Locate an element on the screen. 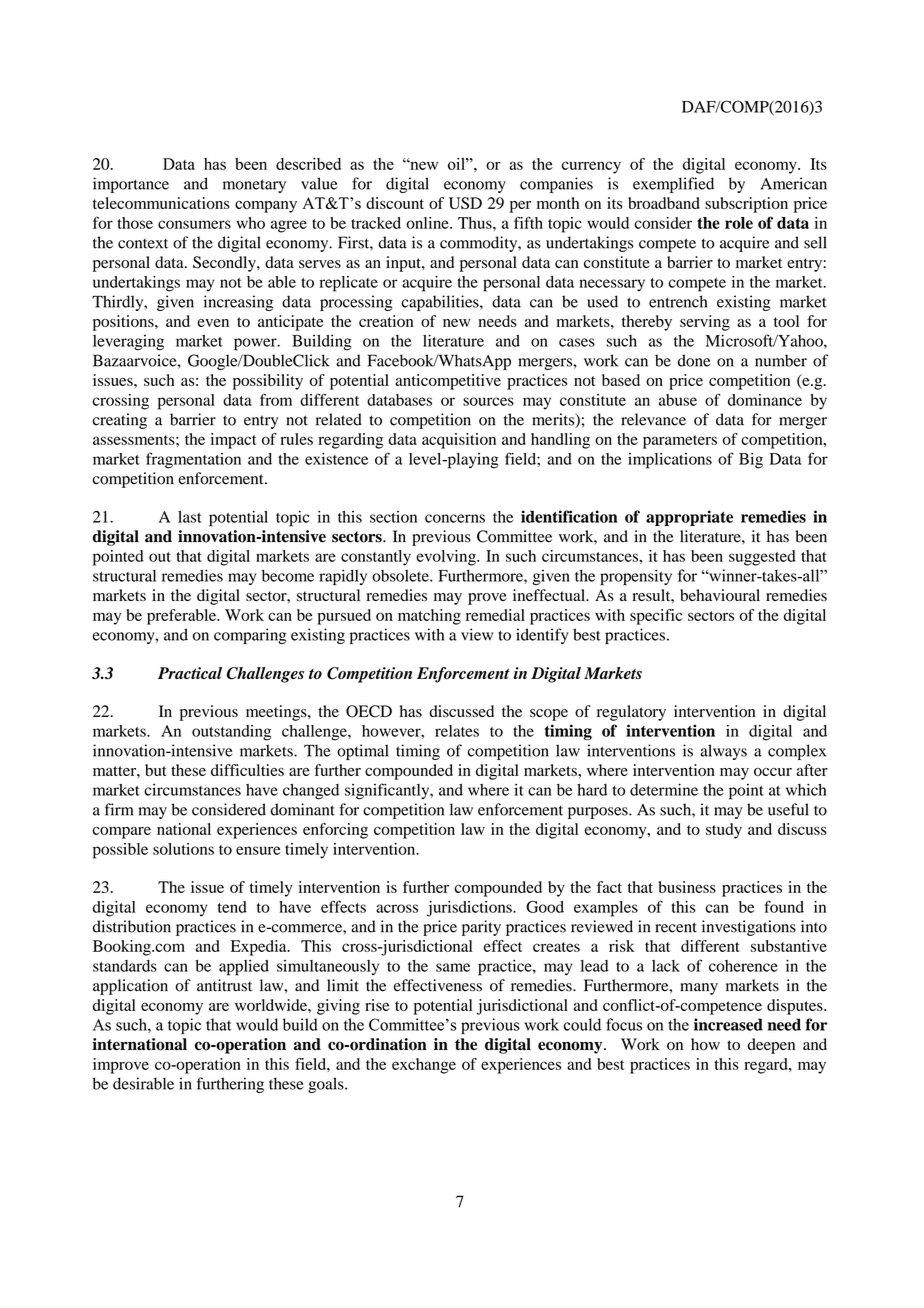  relates is located at coordinates (457, 731).
